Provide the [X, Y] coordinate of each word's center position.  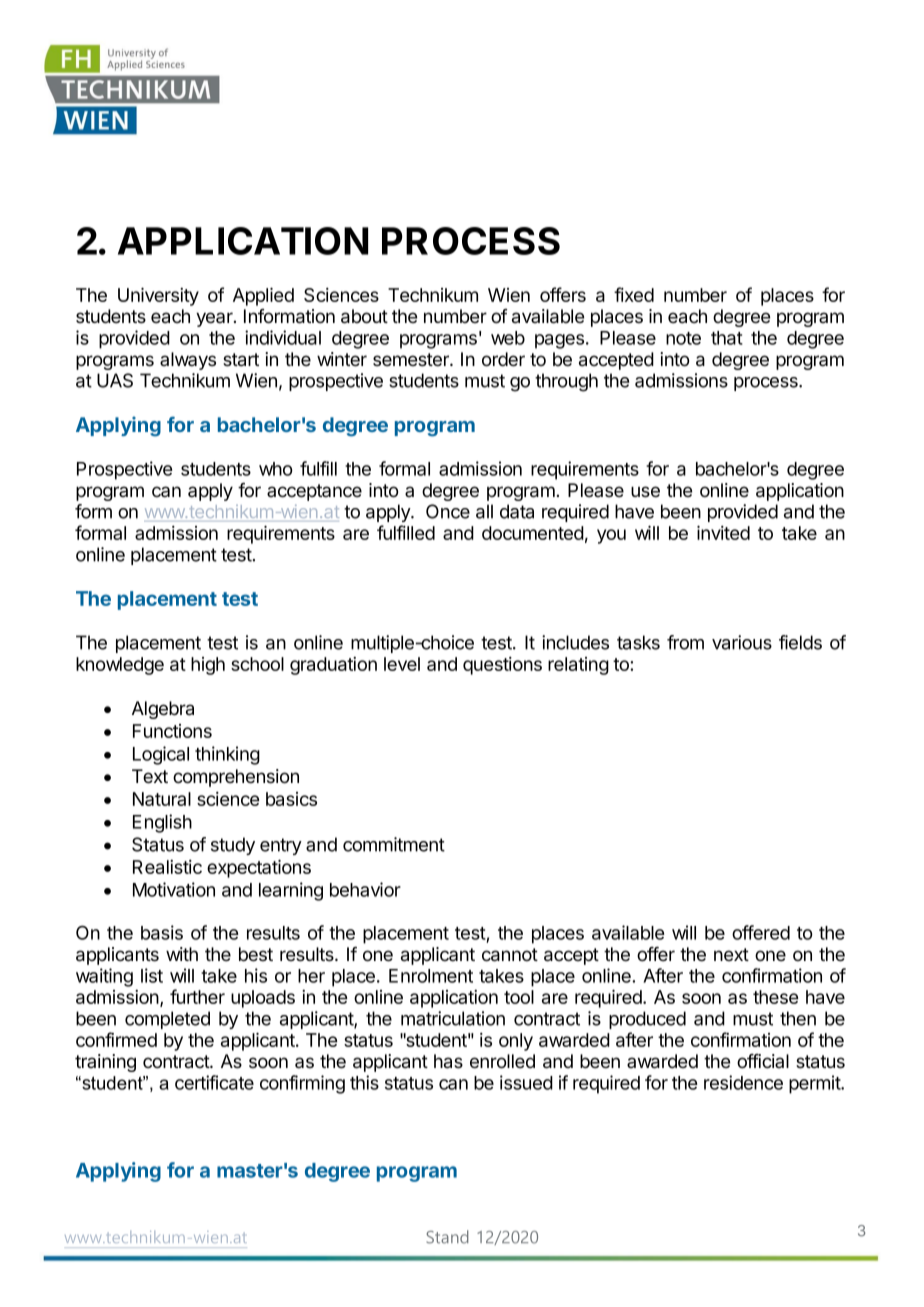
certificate [214, 1082]
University [158, 296]
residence [743, 1082]
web [508, 338]
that [727, 338]
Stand [447, 1237]
